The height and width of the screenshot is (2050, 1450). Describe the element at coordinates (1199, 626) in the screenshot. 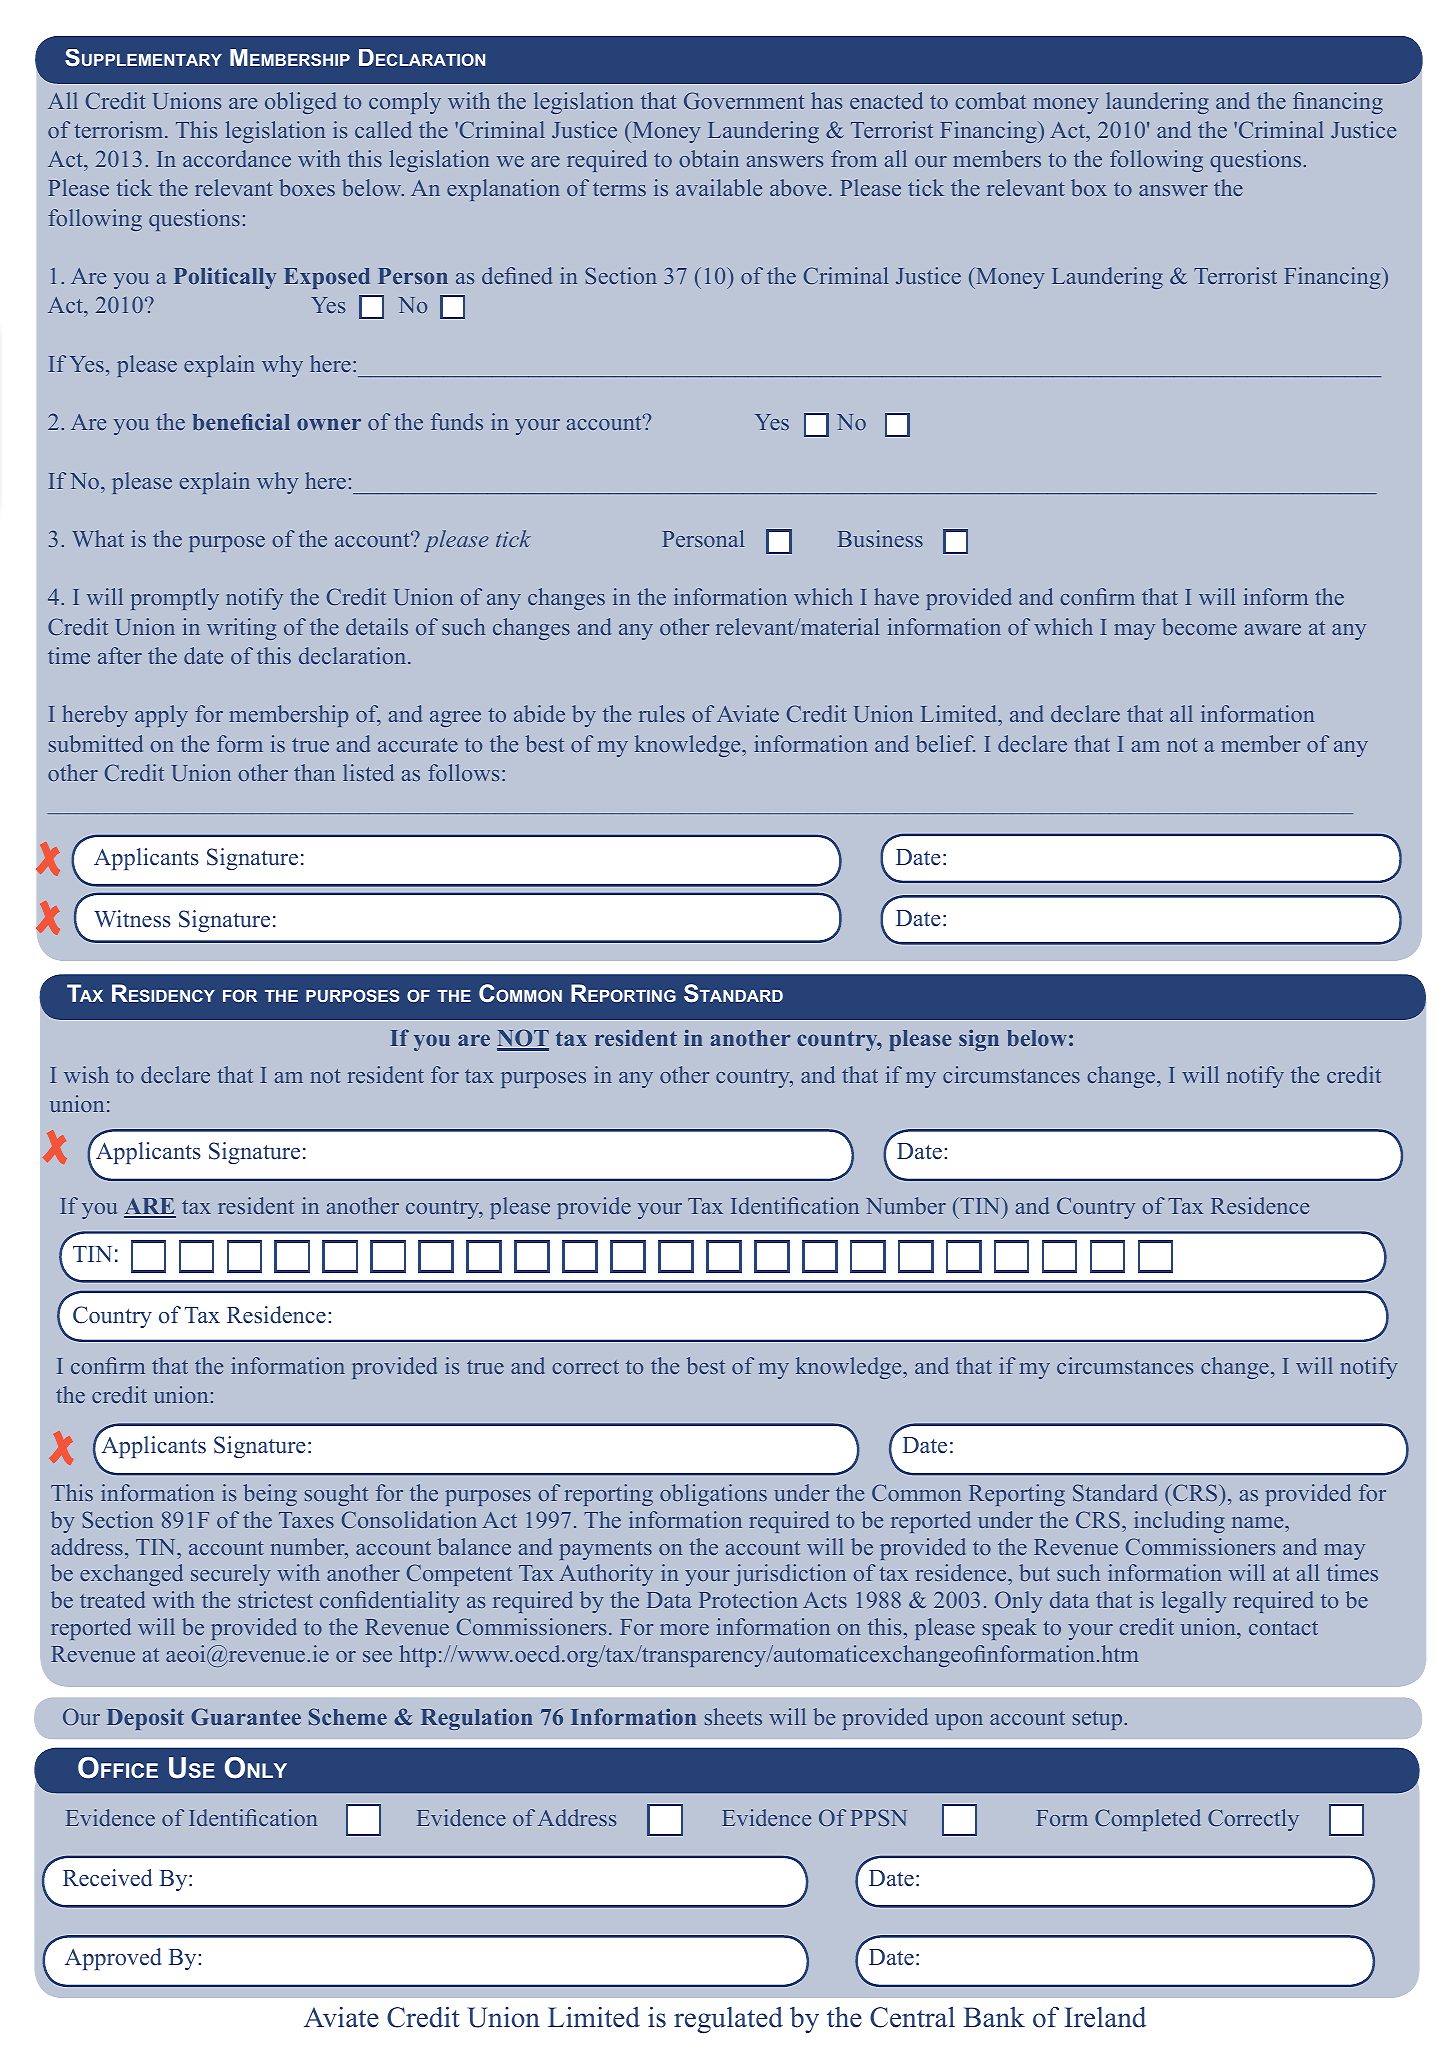

I see `become` at that location.
